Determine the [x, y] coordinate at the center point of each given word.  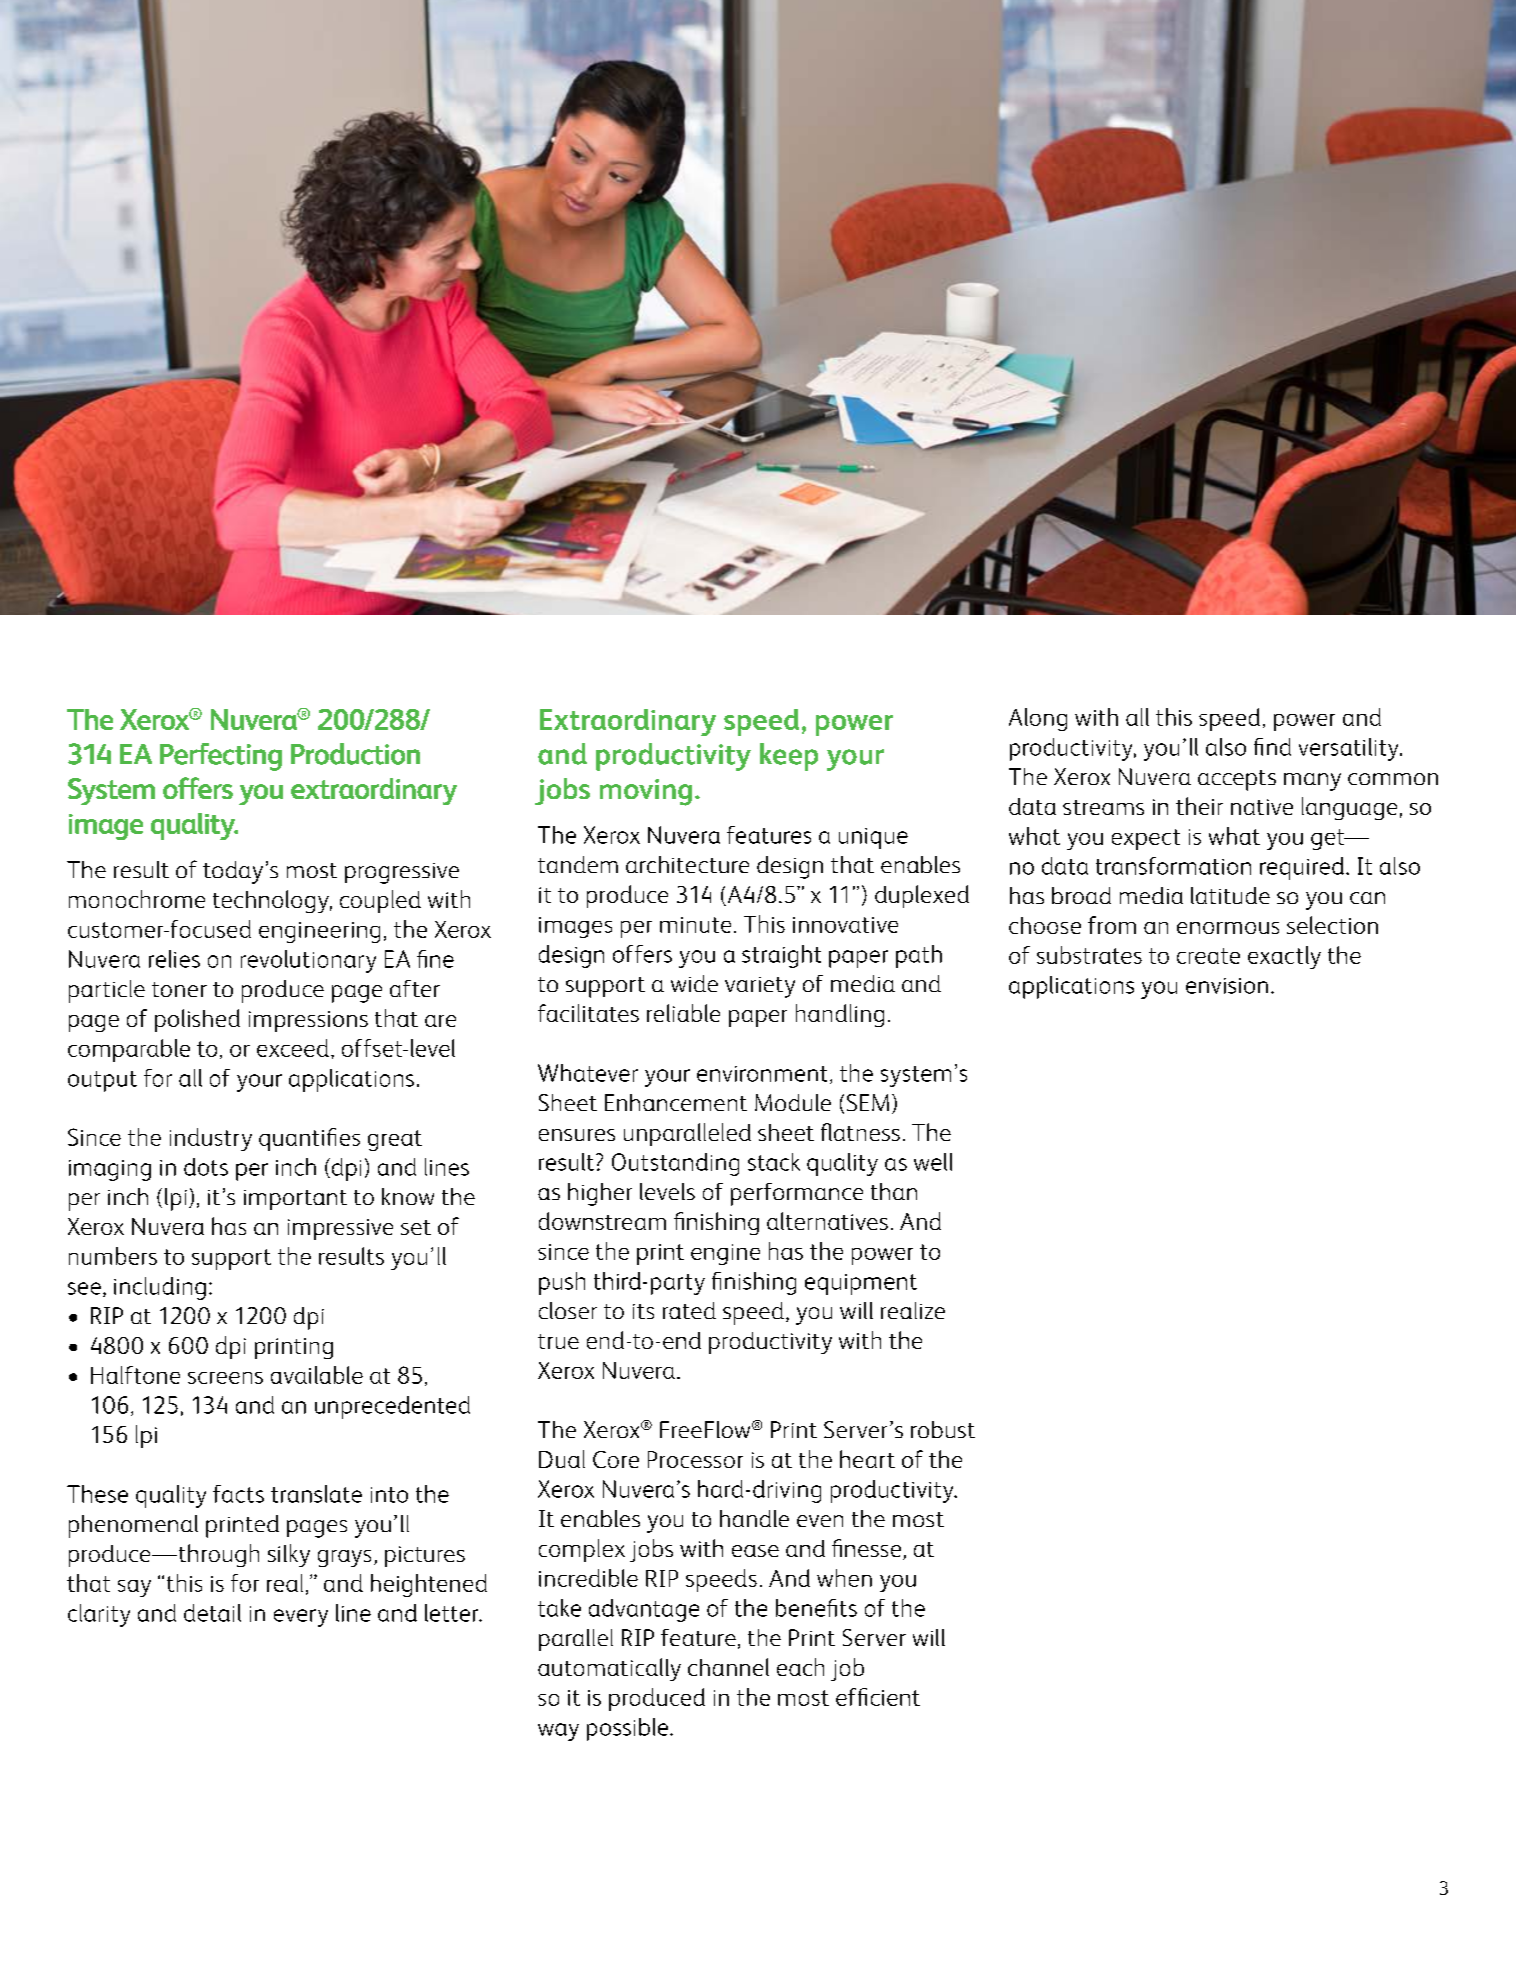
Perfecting [221, 757]
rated [689, 1310]
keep [789, 757]
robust [943, 1429]
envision [1227, 986]
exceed [293, 1048]
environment [762, 1074]
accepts [1237, 780]
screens [225, 1378]
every [301, 1618]
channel [728, 1667]
